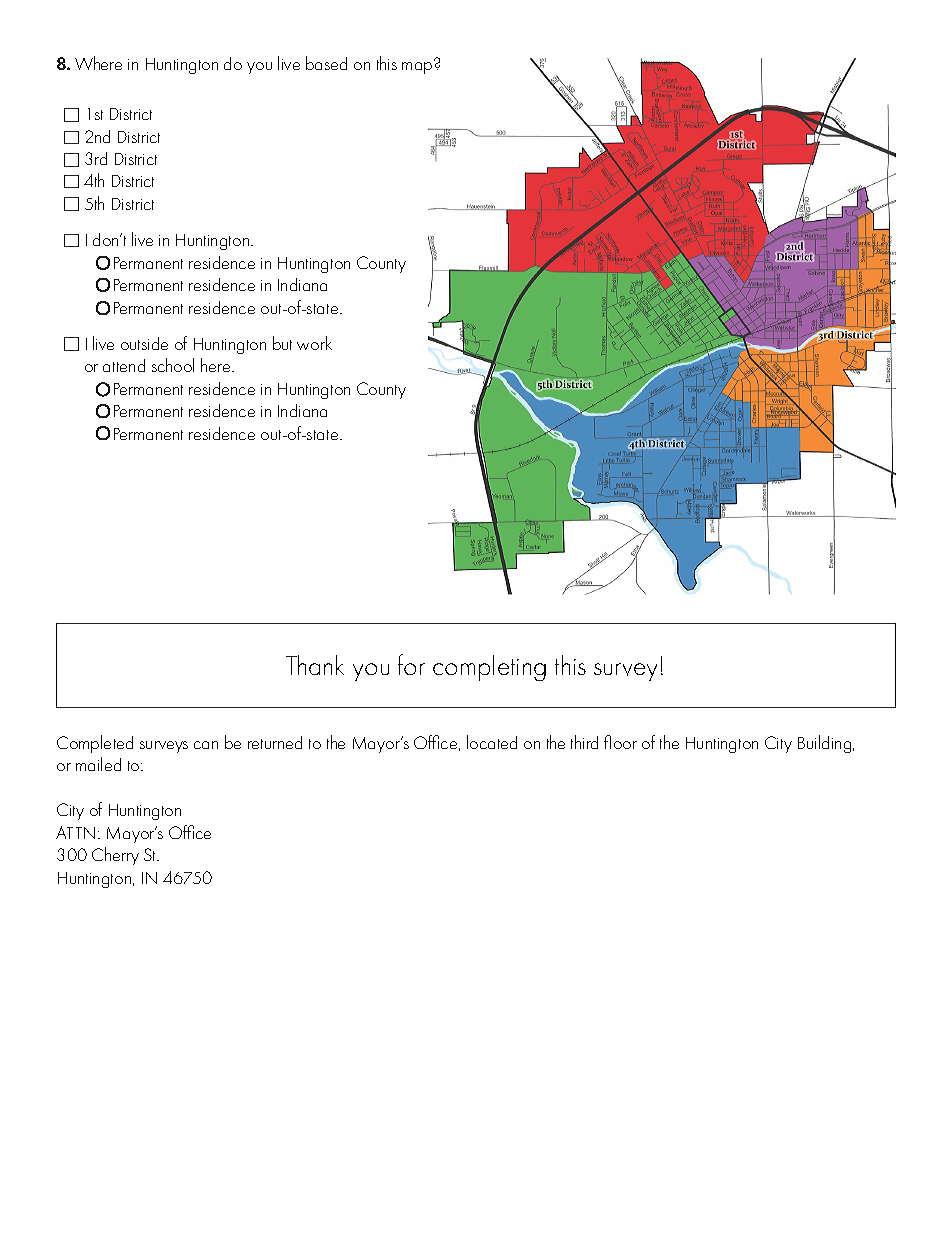 The height and width of the image is (1233, 952). What do you see at coordinates (826, 744) in the image?
I see `Building` at bounding box center [826, 744].
